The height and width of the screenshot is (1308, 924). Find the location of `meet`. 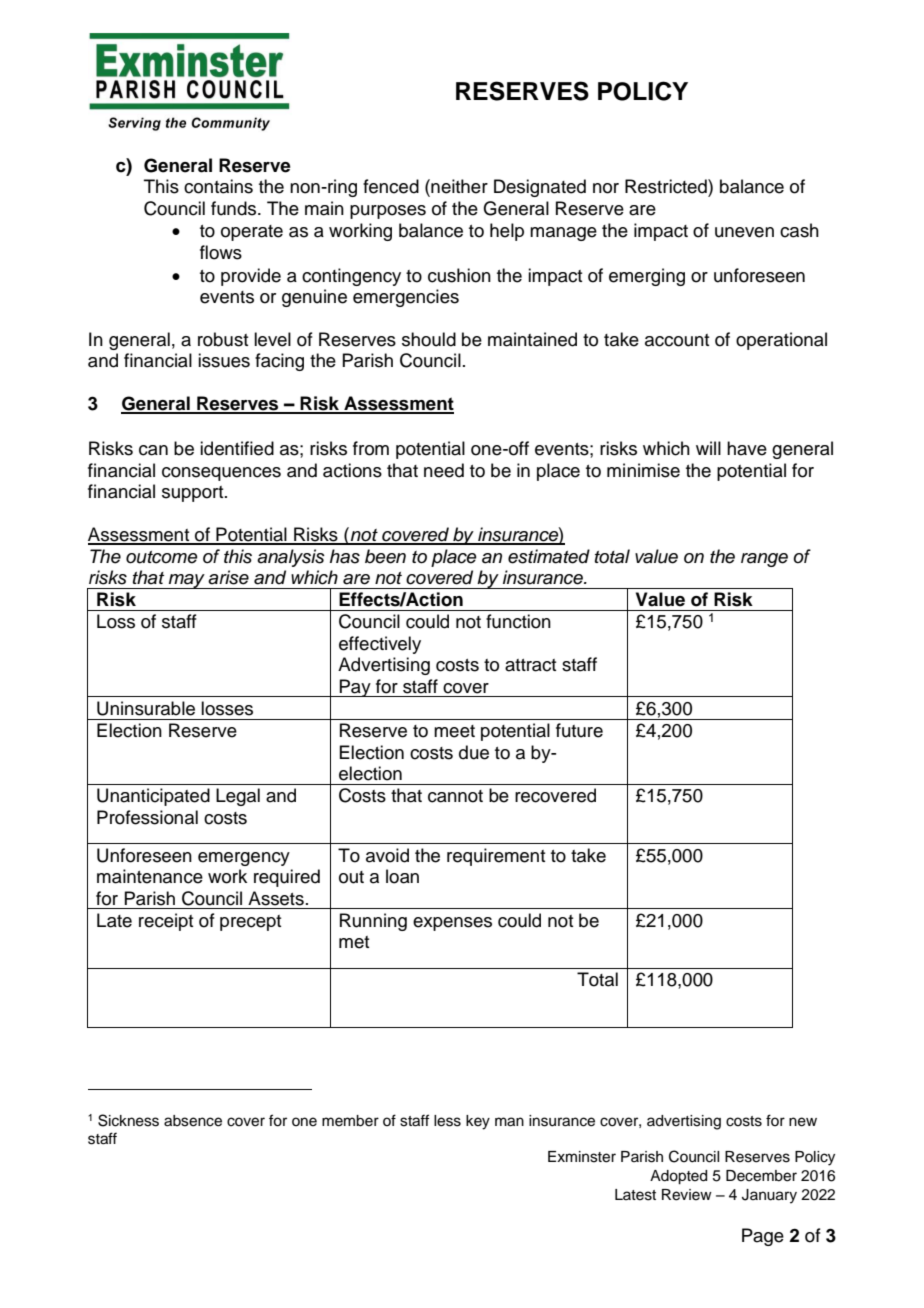

meet is located at coordinates (454, 731).
